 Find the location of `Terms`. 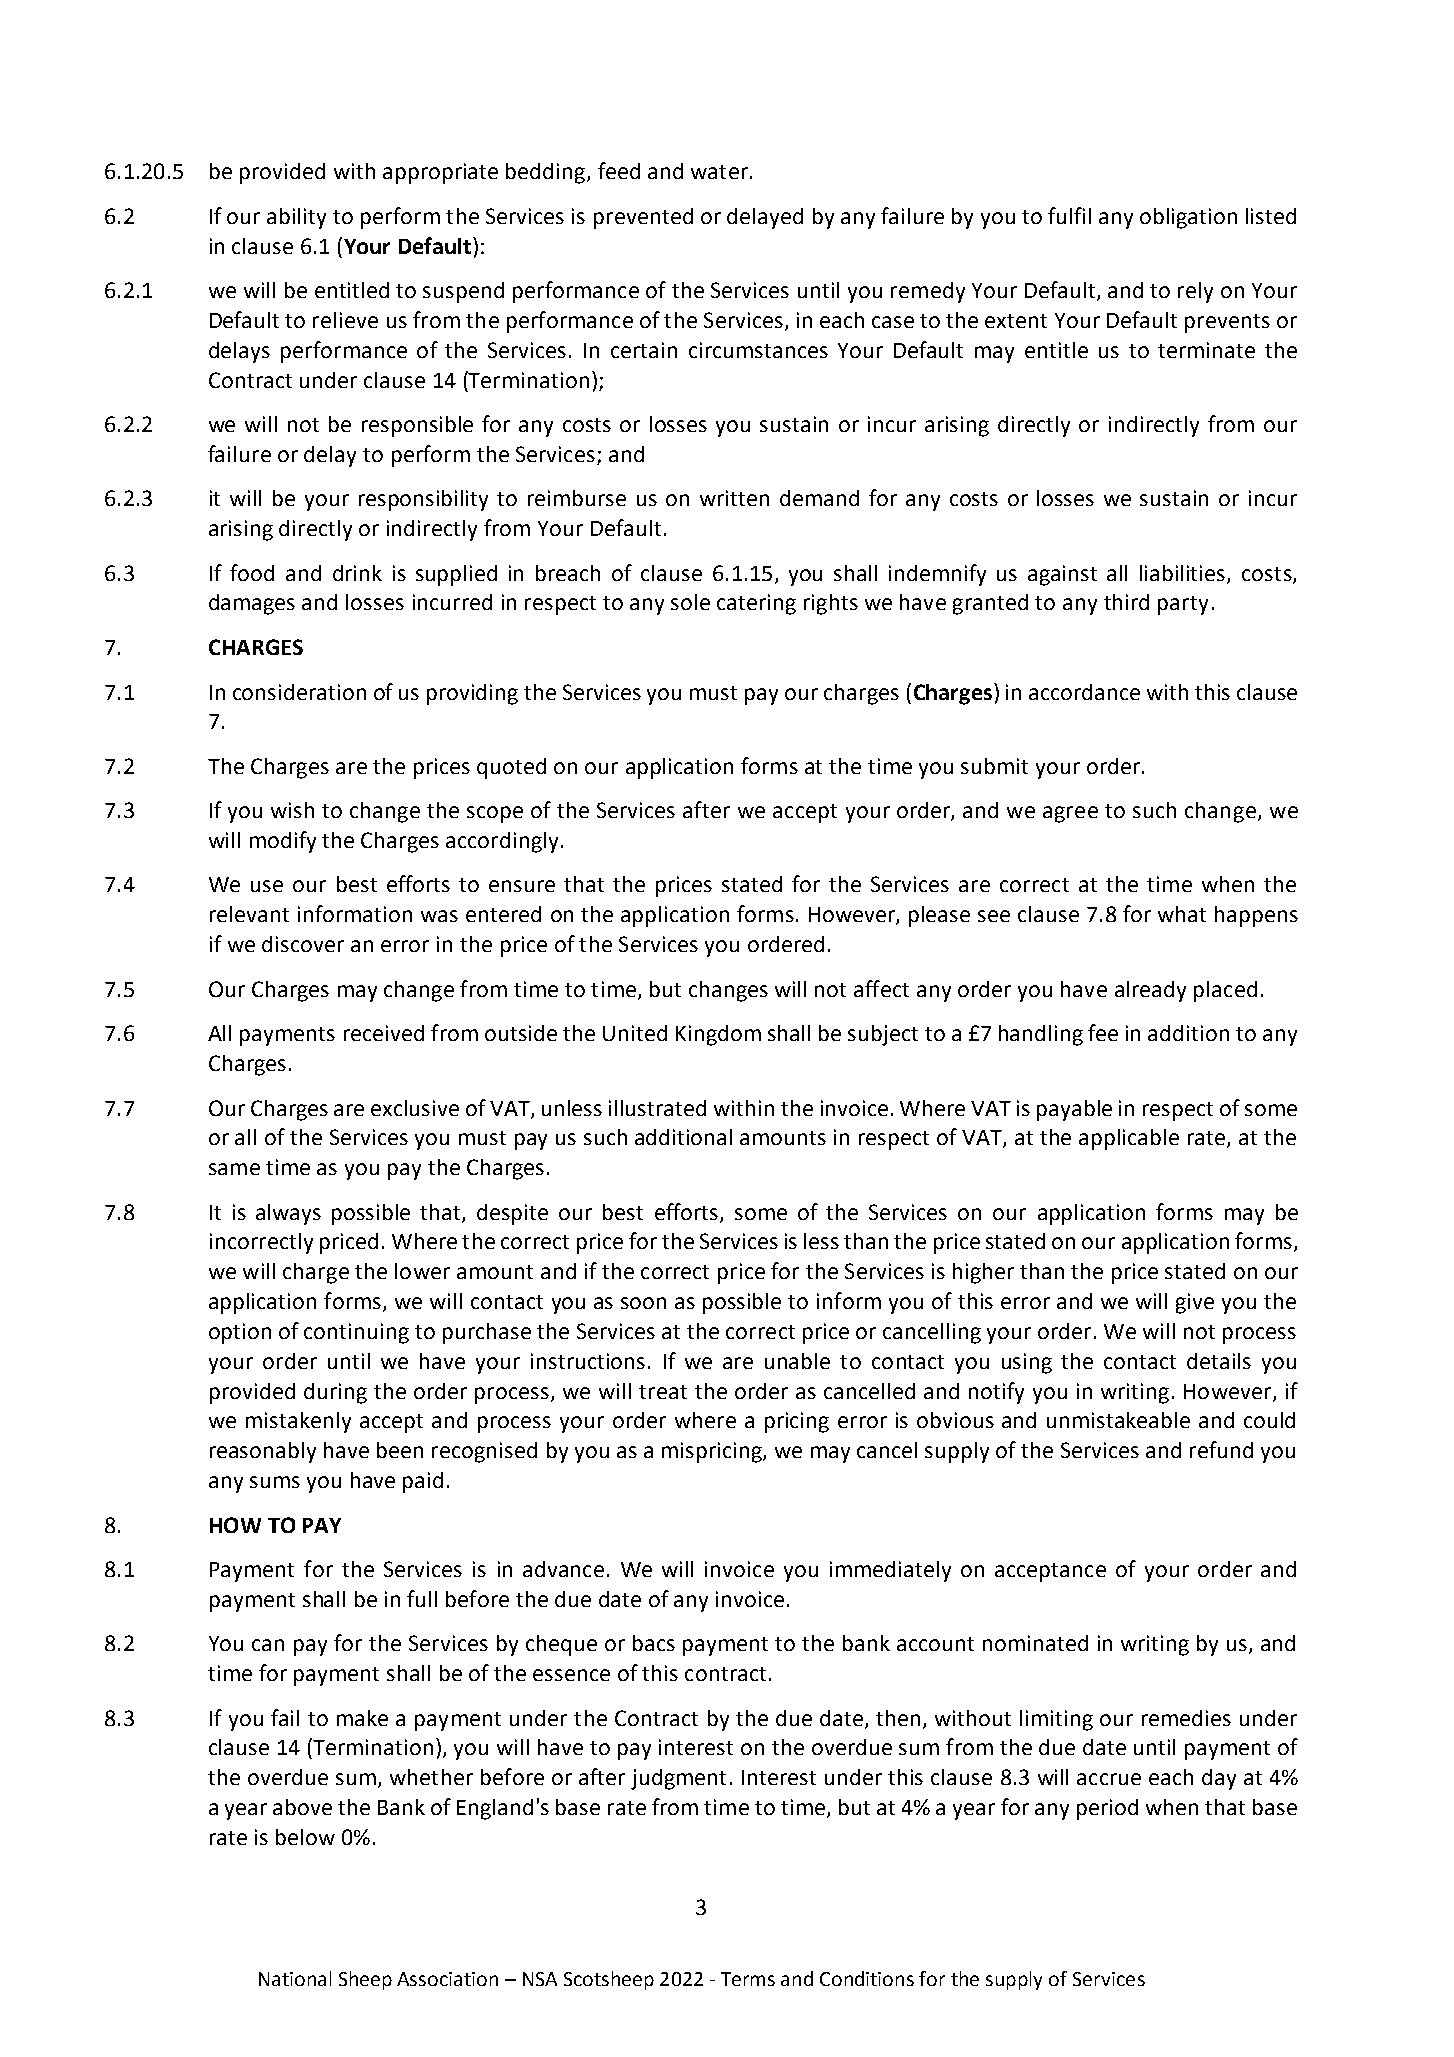

Terms is located at coordinates (748, 1979).
